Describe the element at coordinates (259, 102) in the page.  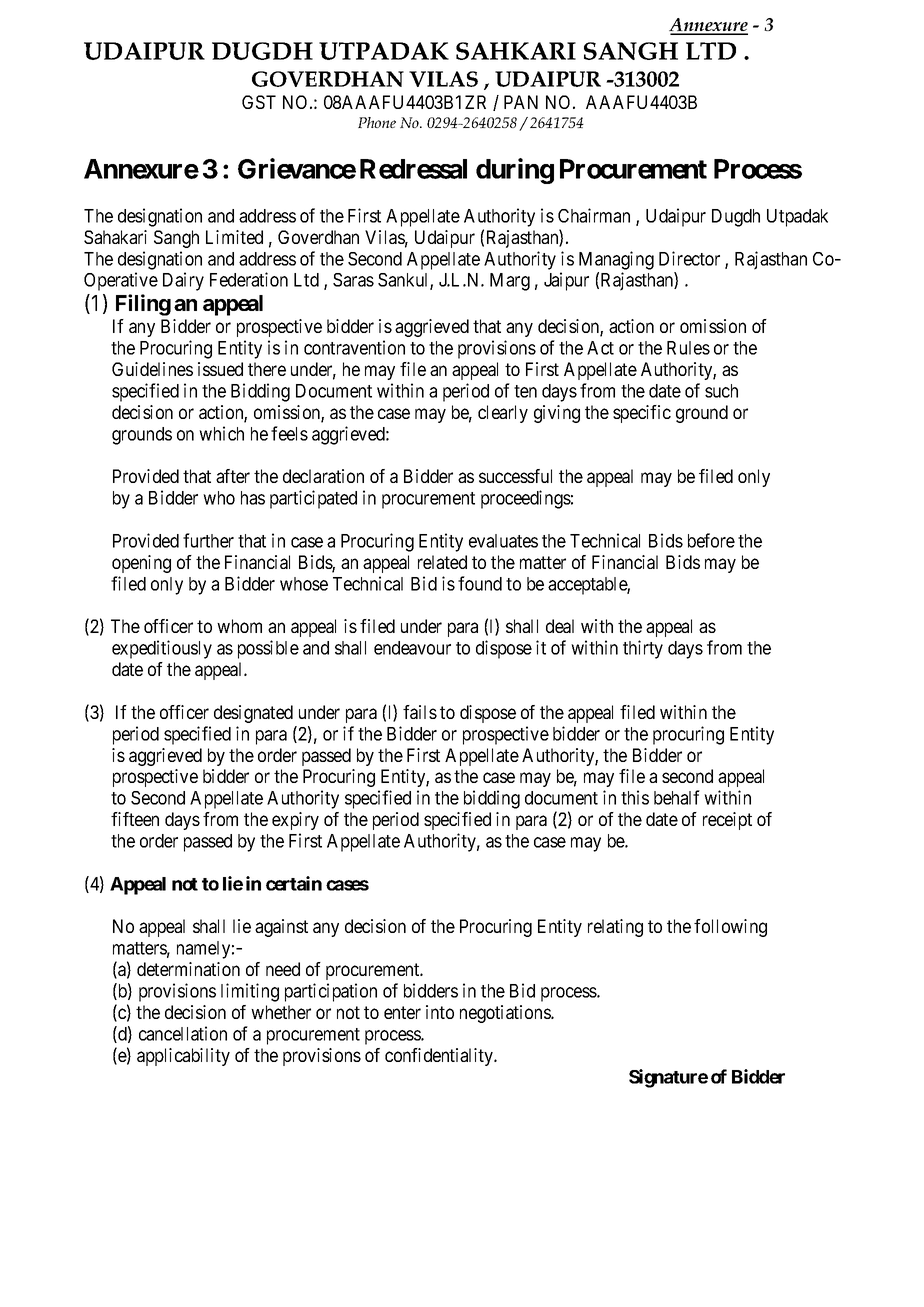
I see `GST` at that location.
